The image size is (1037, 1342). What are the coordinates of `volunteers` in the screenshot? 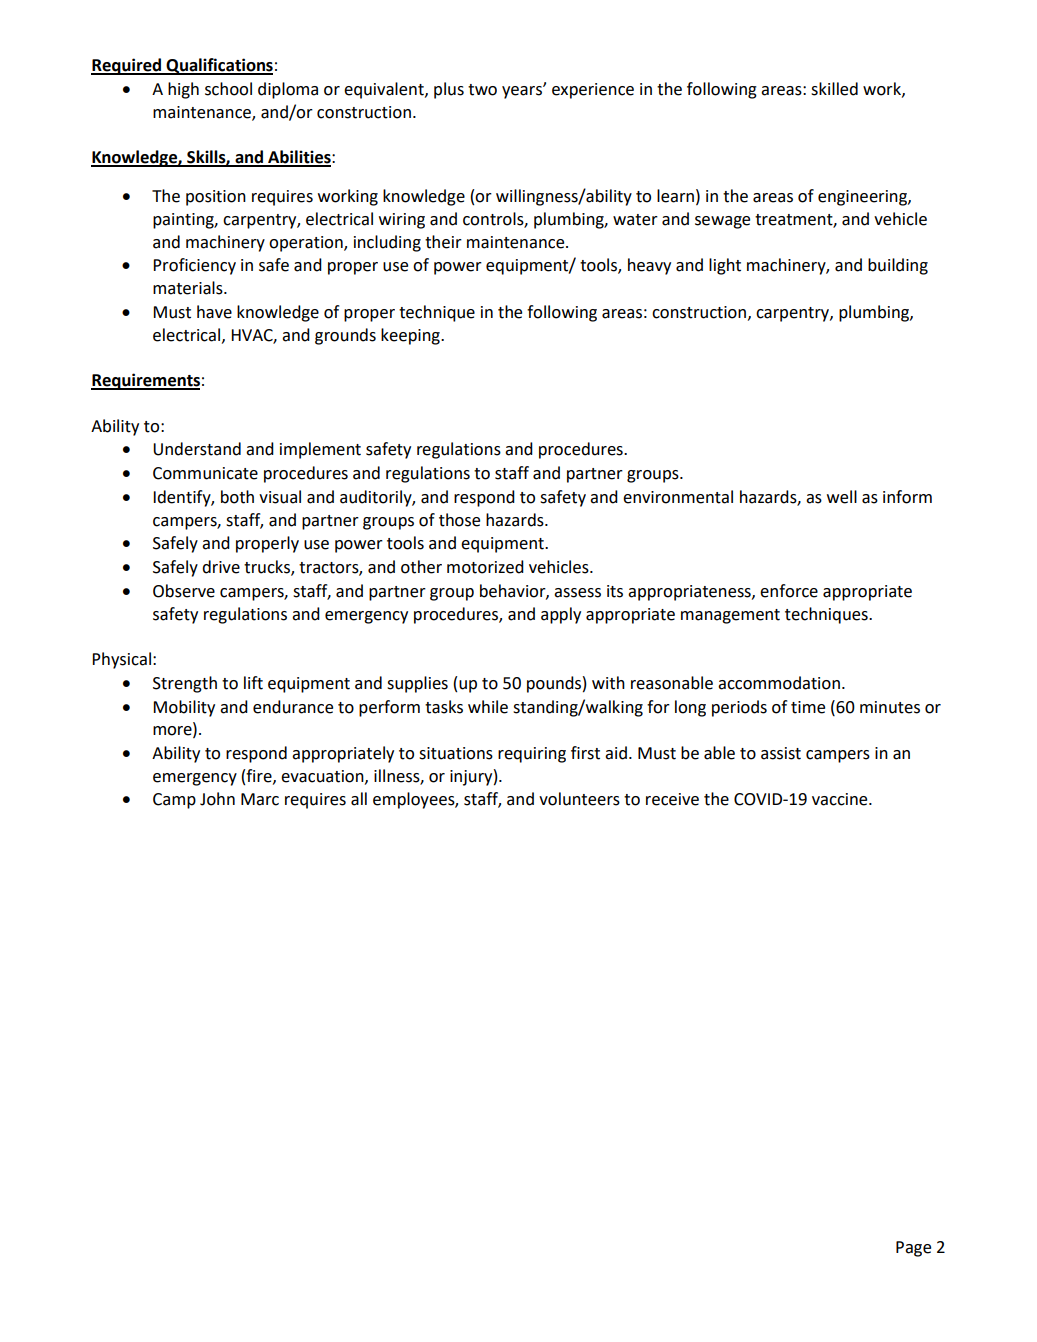 It's located at (579, 799).
